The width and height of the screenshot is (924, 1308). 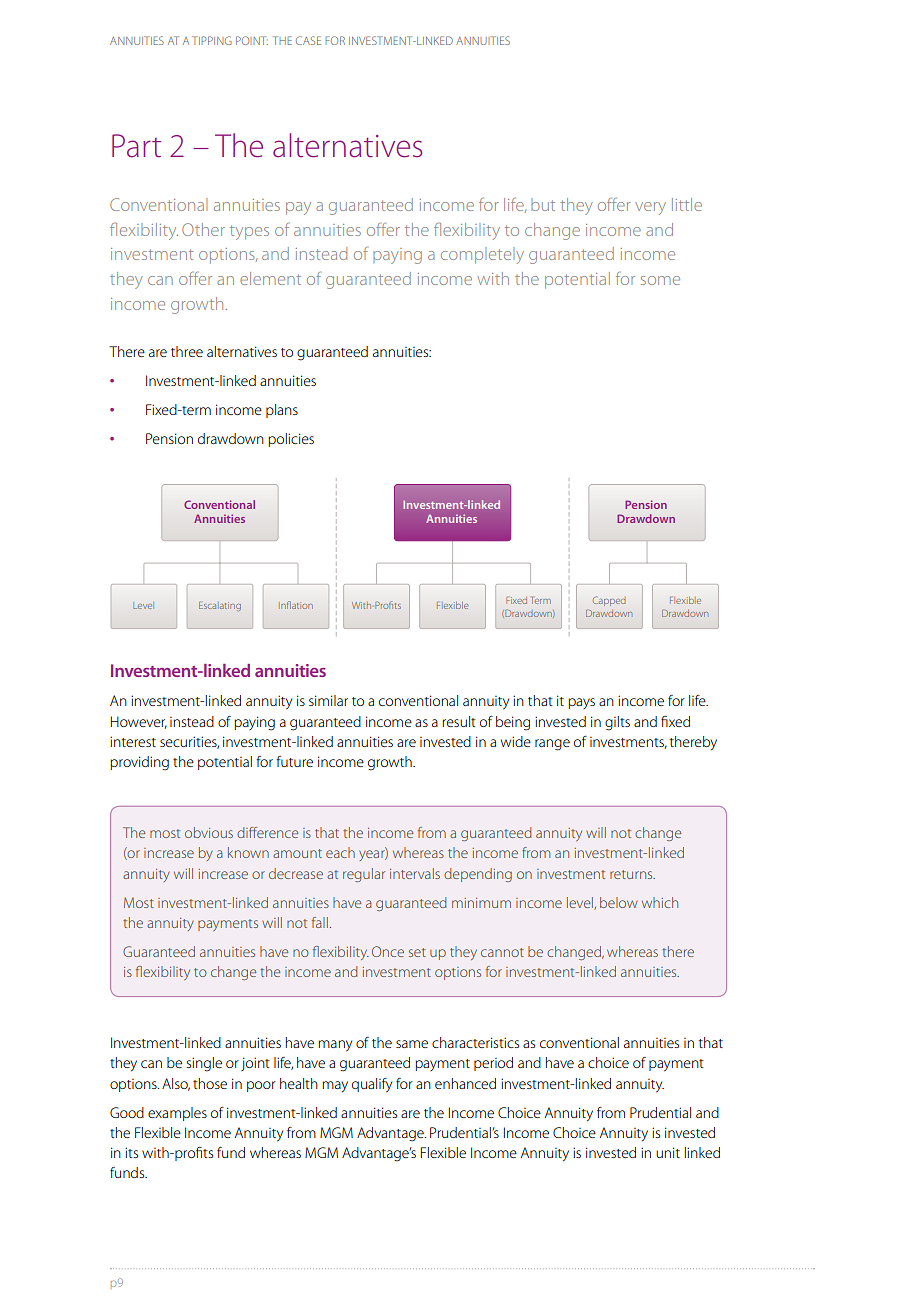 What do you see at coordinates (660, 280) in the screenshot?
I see `some` at bounding box center [660, 280].
